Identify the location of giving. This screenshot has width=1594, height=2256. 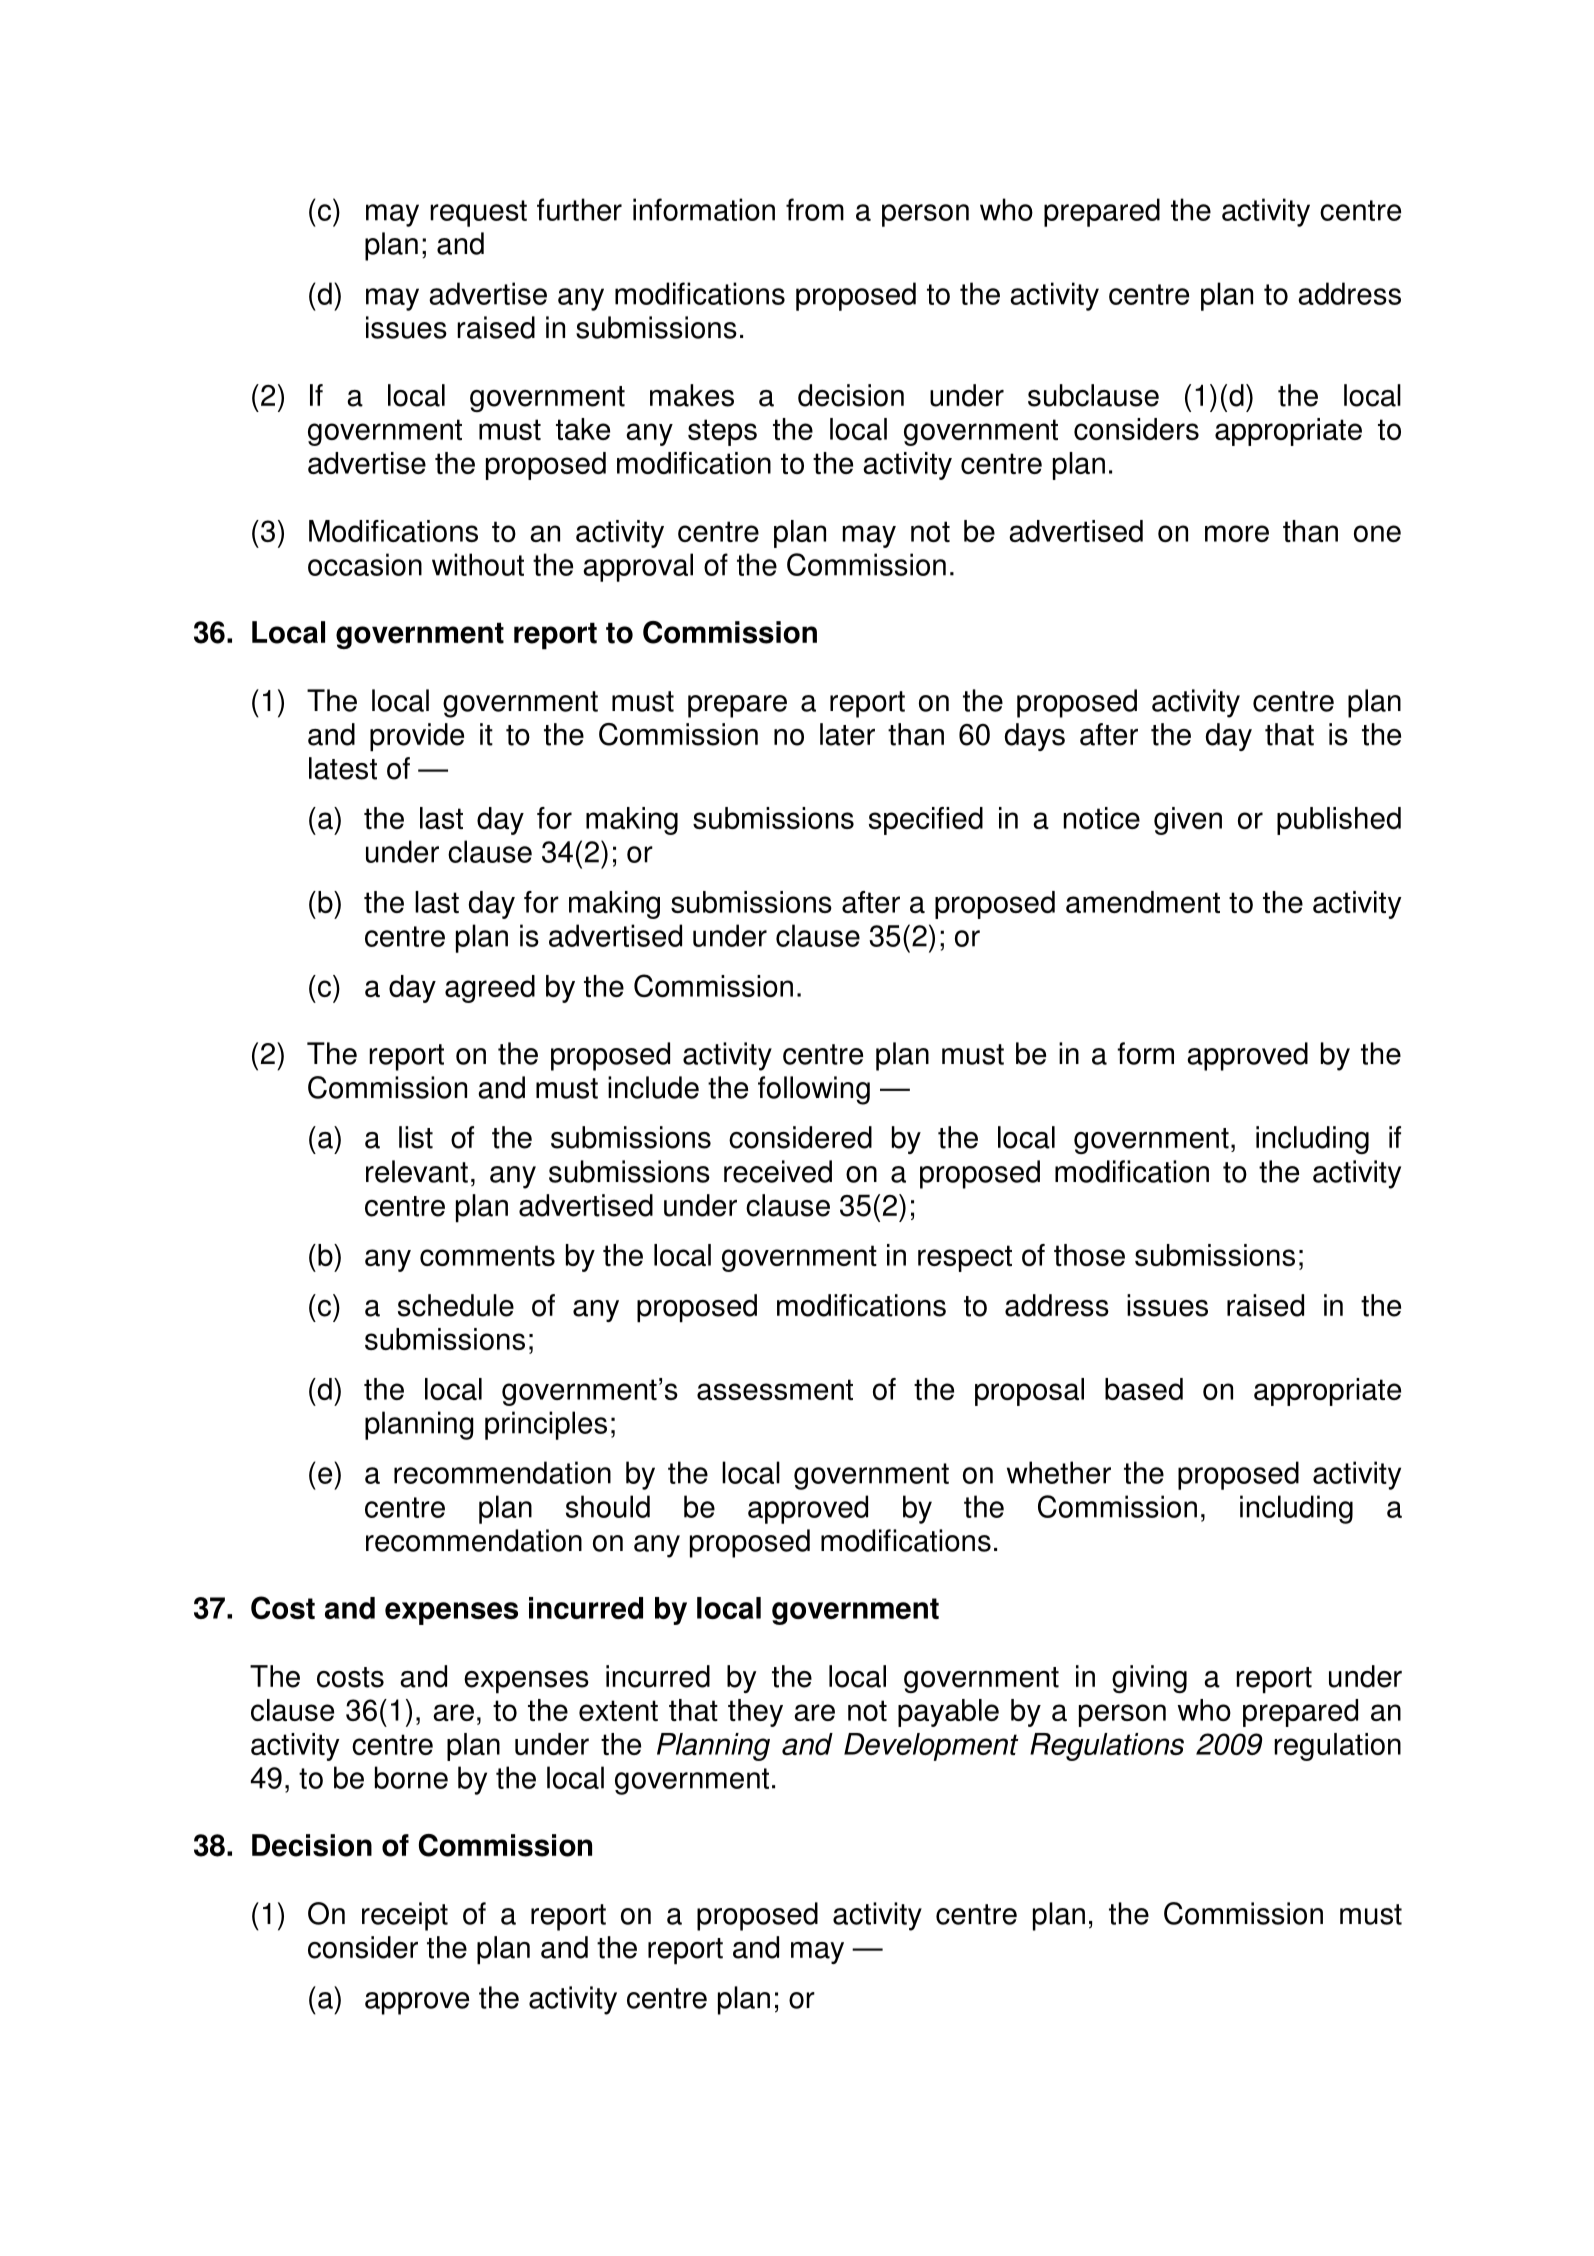
(1149, 1679).
